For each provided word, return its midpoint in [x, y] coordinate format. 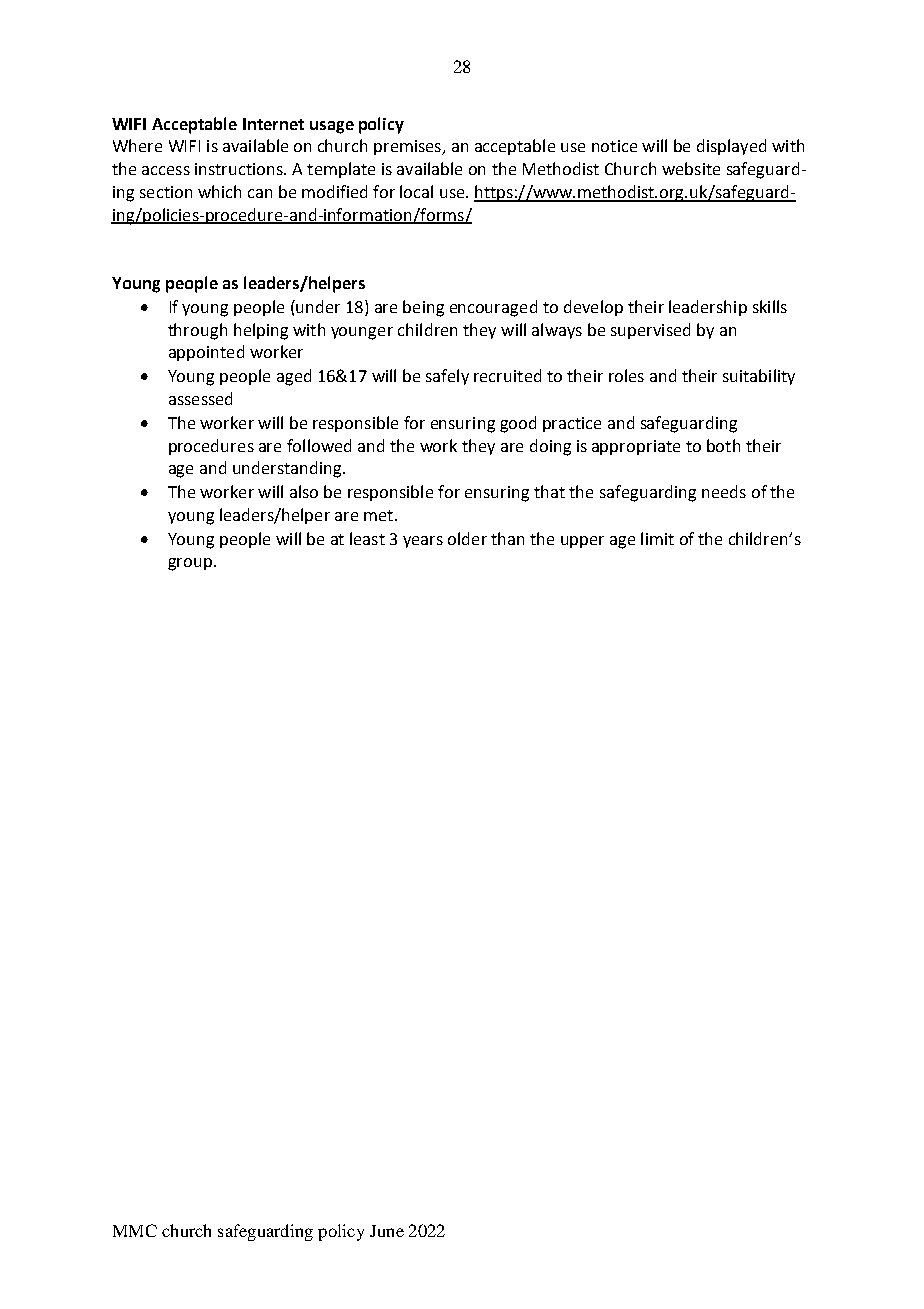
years [423, 542]
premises [408, 147]
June [387, 1231]
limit [657, 538]
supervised [650, 331]
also [304, 491]
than [507, 538]
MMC [135, 1230]
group [190, 564]
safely [447, 377]
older [467, 538]
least [367, 538]
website [691, 168]
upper [582, 542]
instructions [240, 169]
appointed [206, 353]
